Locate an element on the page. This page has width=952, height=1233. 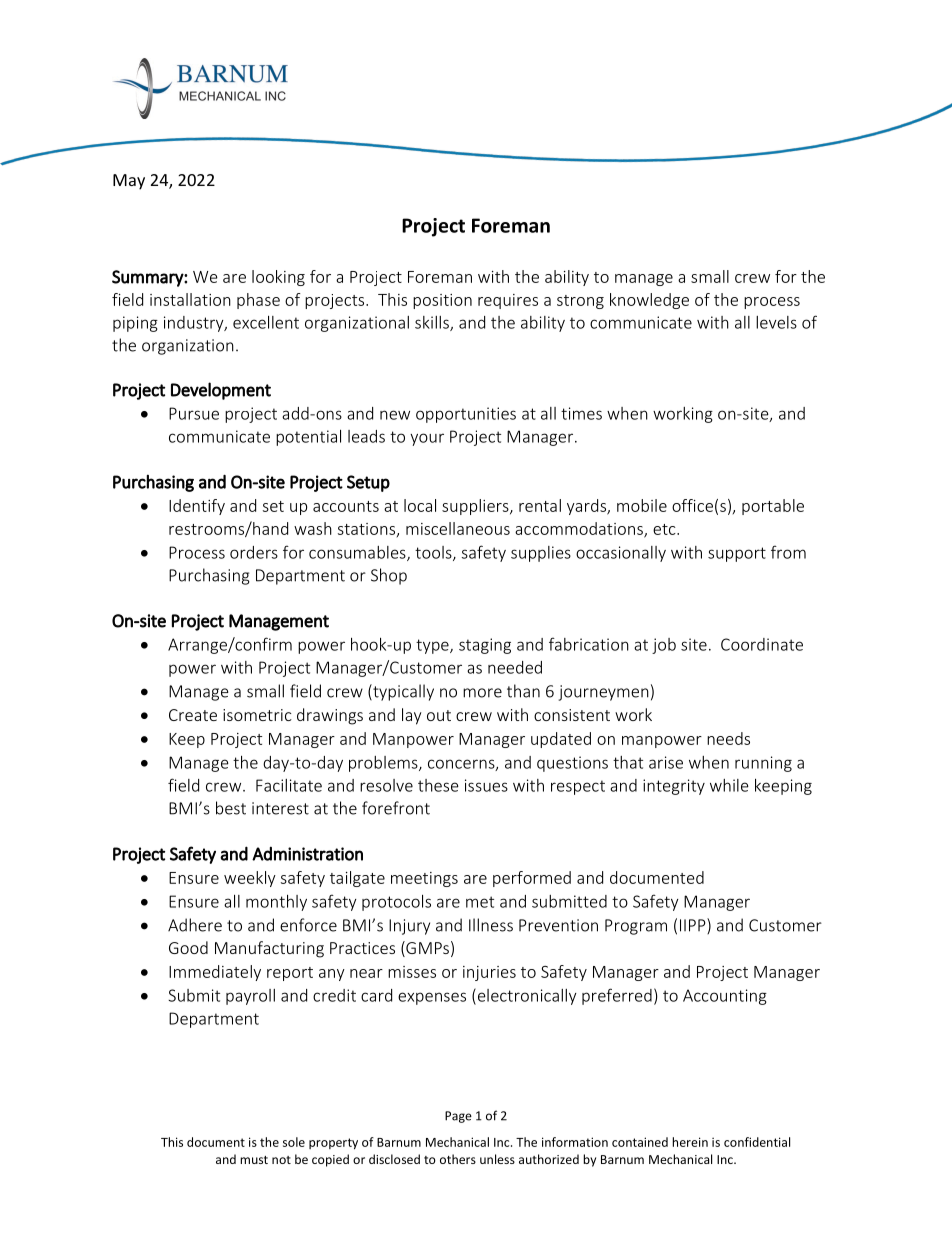
these is located at coordinates (438, 785).
